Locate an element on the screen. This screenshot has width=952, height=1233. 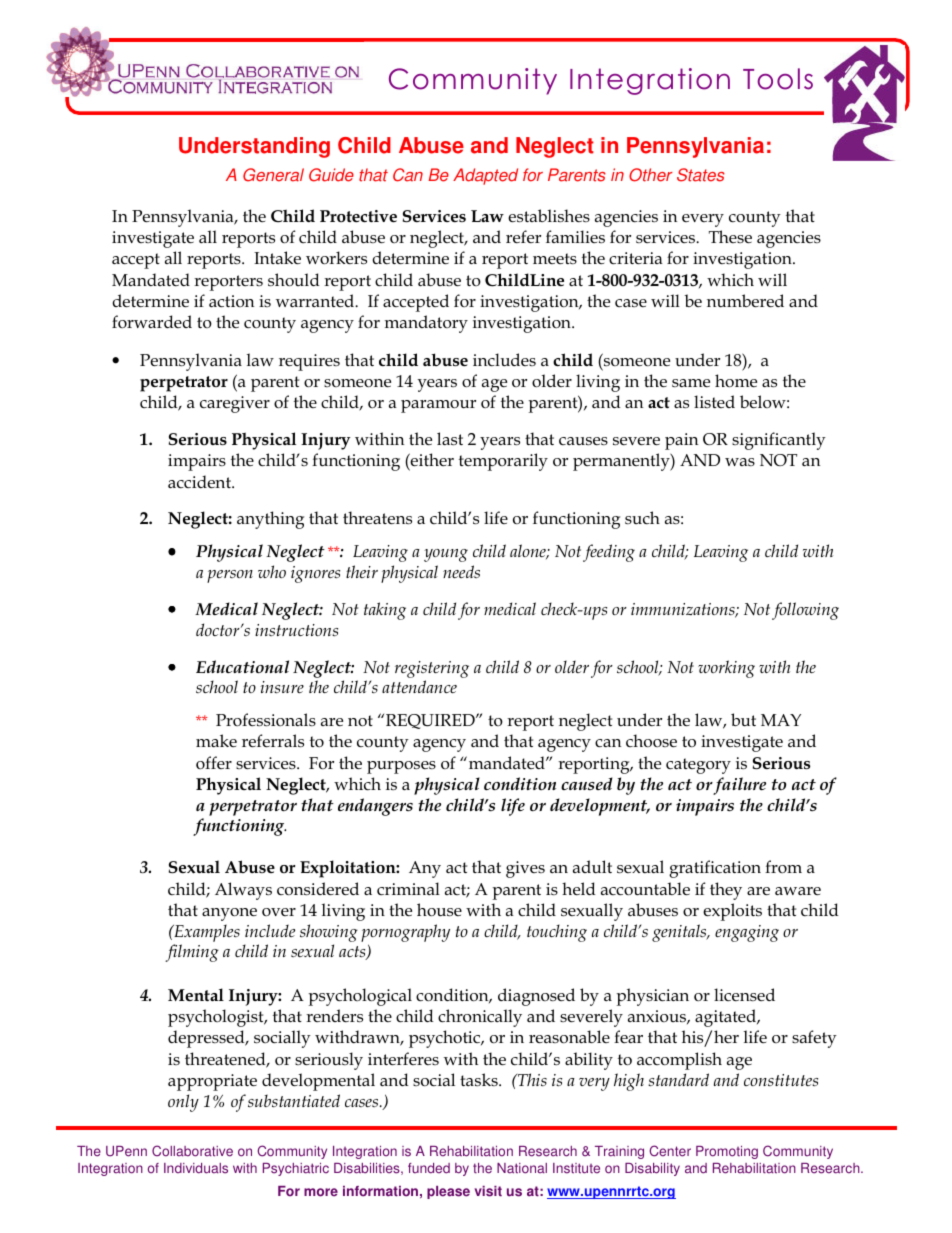
Individuals is located at coordinates (196, 1168).
